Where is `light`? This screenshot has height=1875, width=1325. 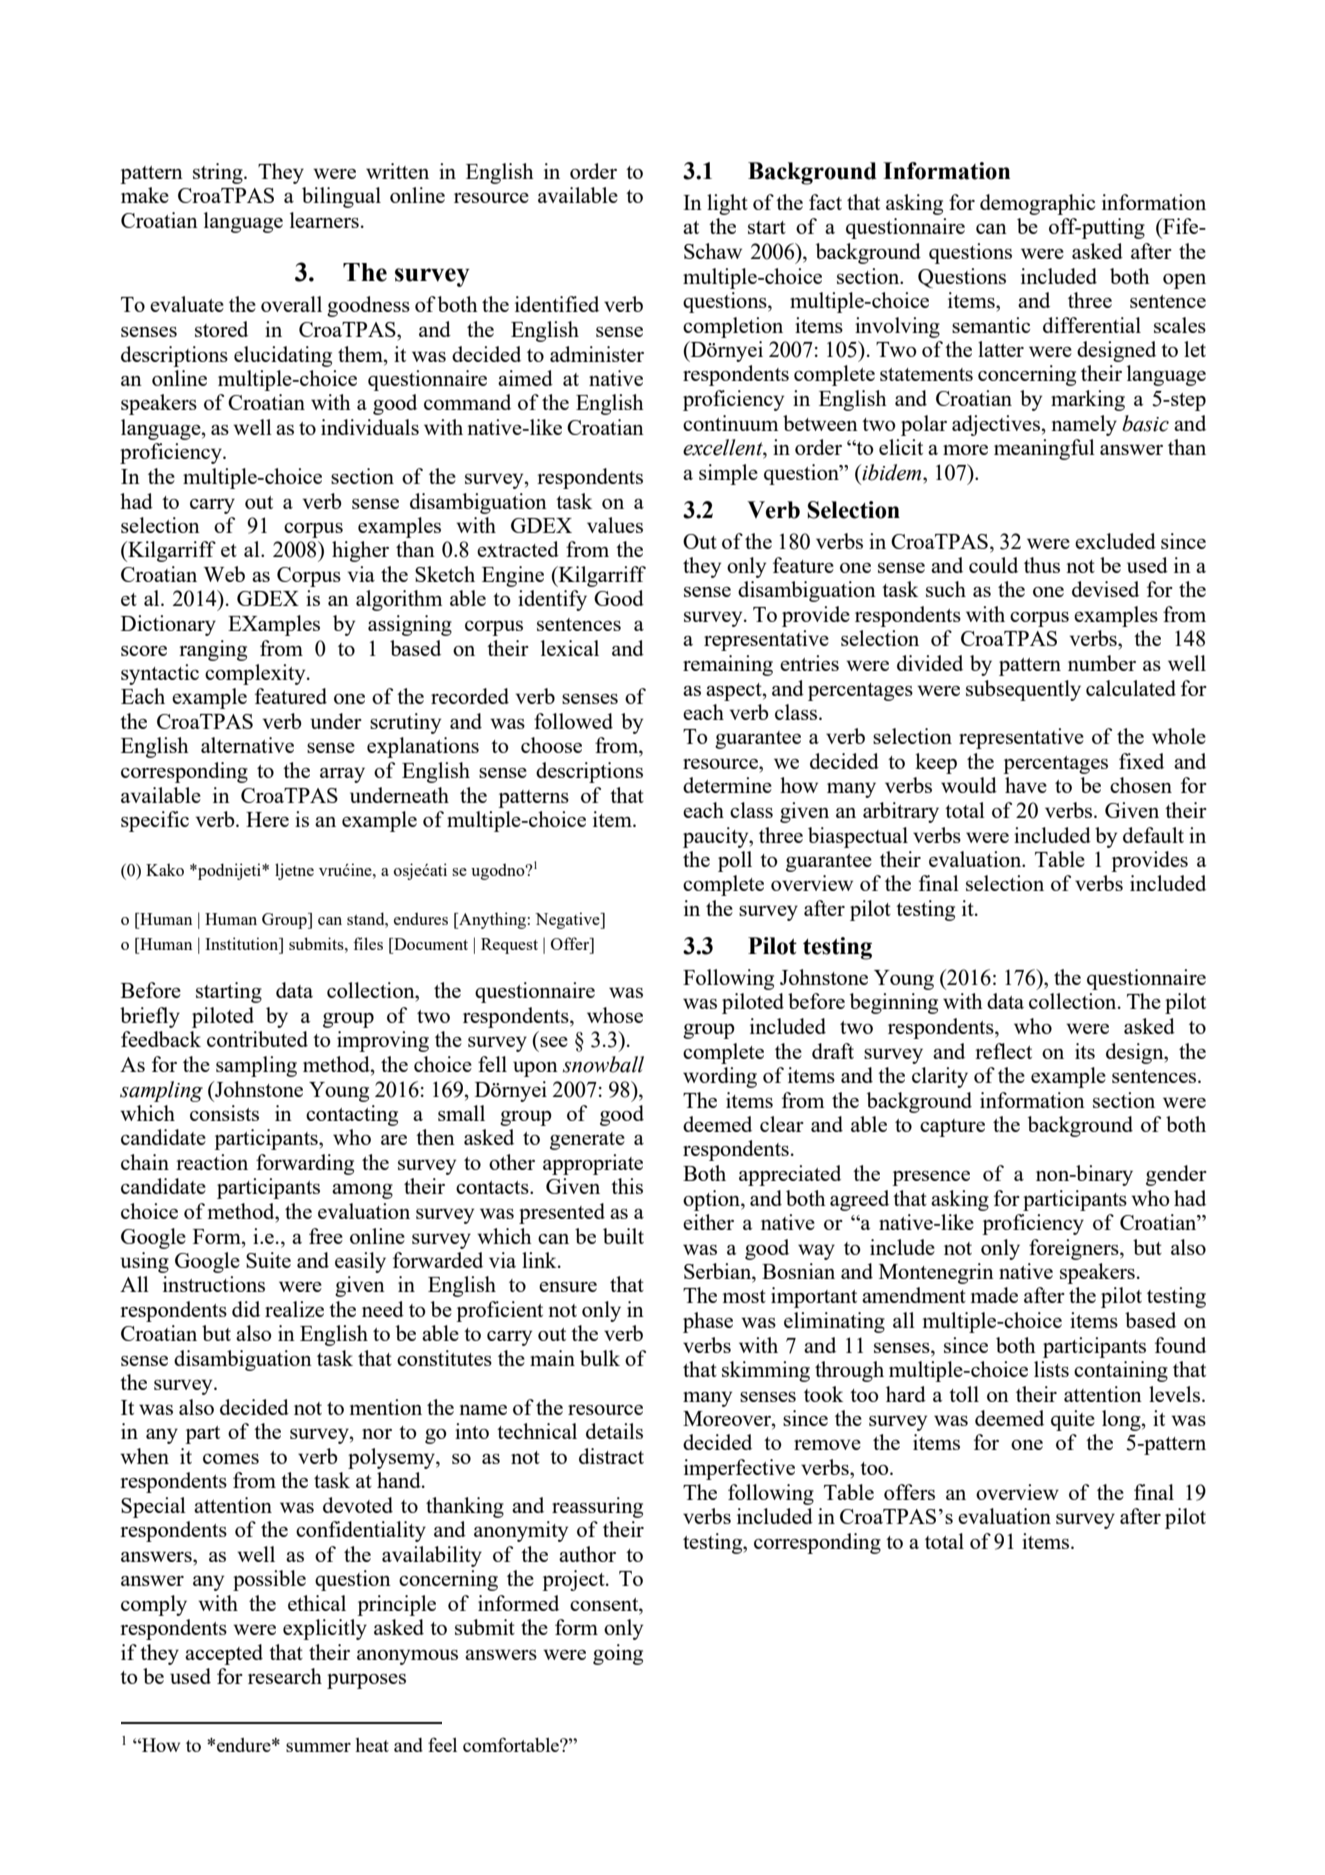
light is located at coordinates (727, 204).
